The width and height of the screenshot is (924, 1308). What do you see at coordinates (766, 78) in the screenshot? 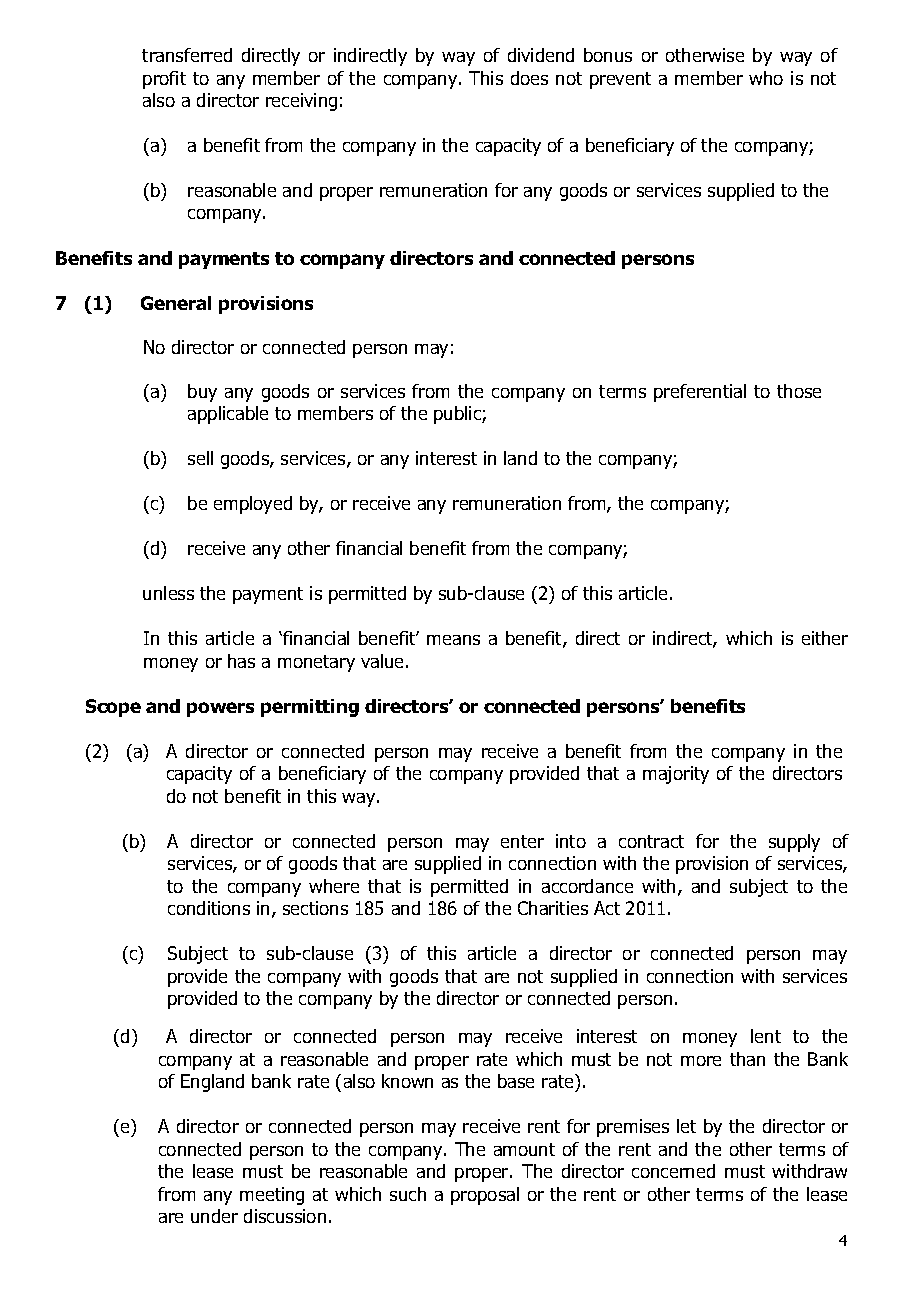
I see `who` at bounding box center [766, 78].
